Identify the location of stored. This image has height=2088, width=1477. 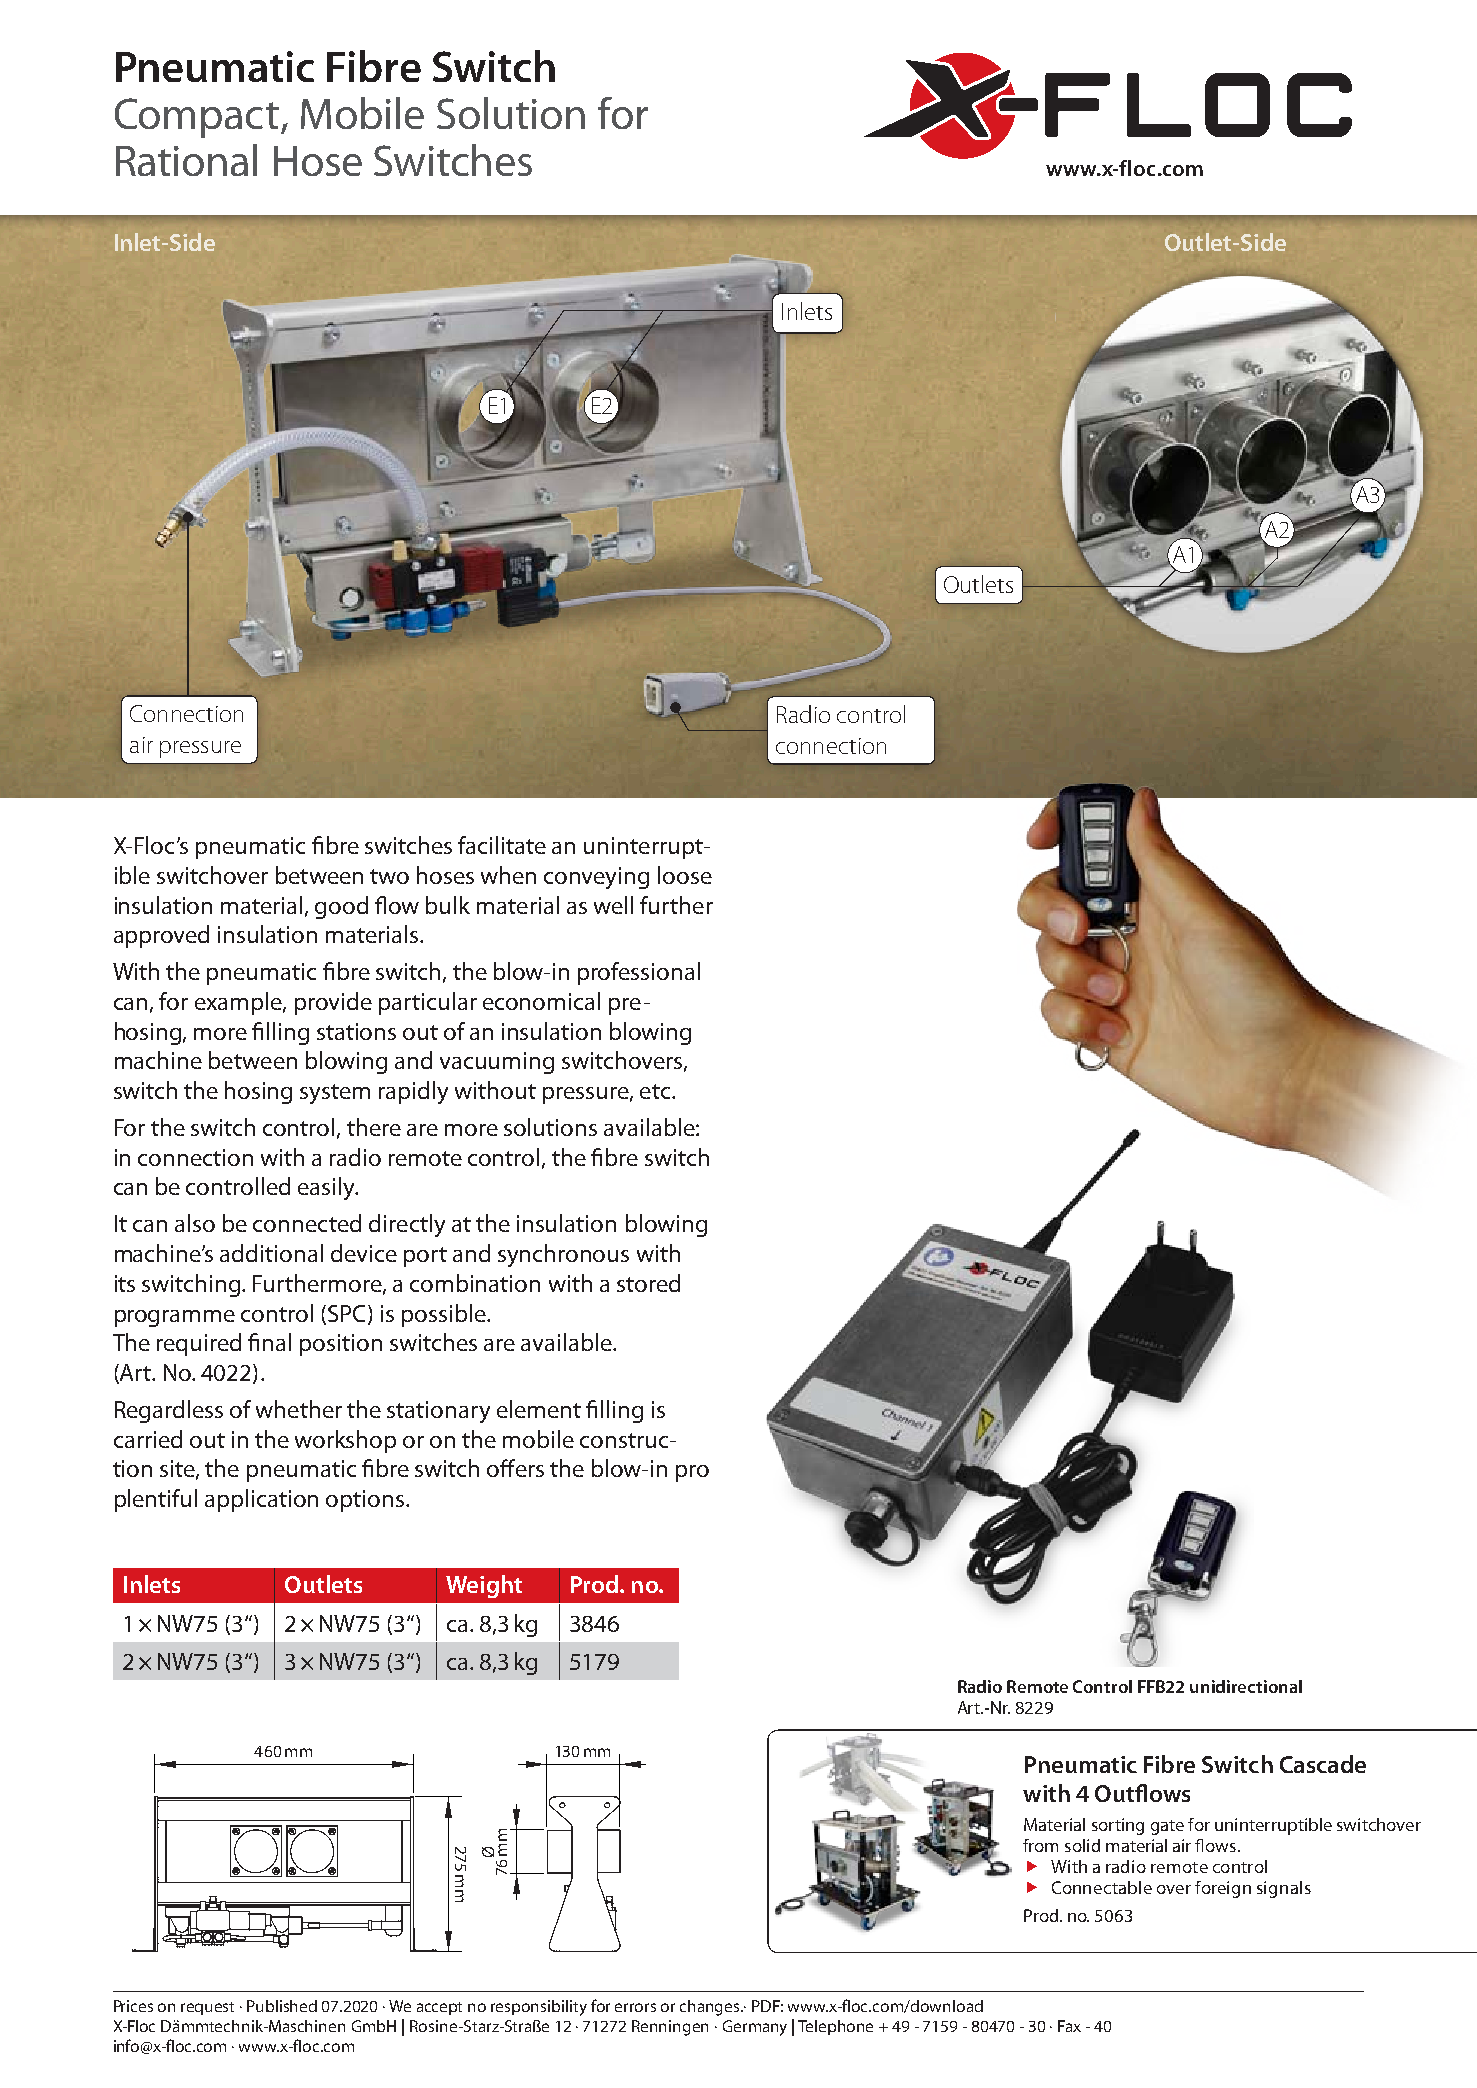
(648, 1283).
